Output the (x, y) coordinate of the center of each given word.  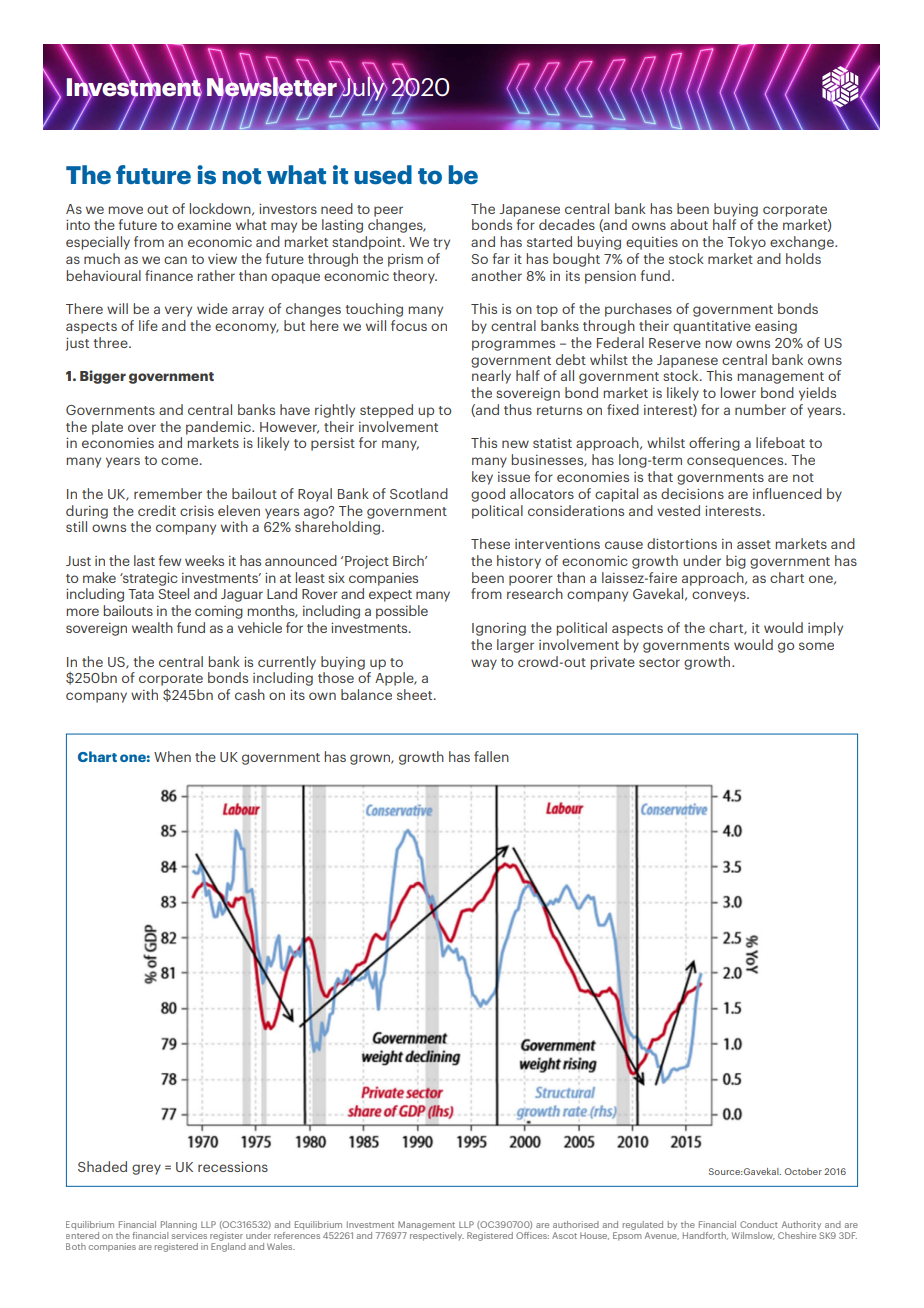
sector (659, 662)
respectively (437, 1235)
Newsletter (273, 86)
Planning (179, 1225)
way (484, 664)
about (689, 224)
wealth (152, 627)
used (383, 175)
